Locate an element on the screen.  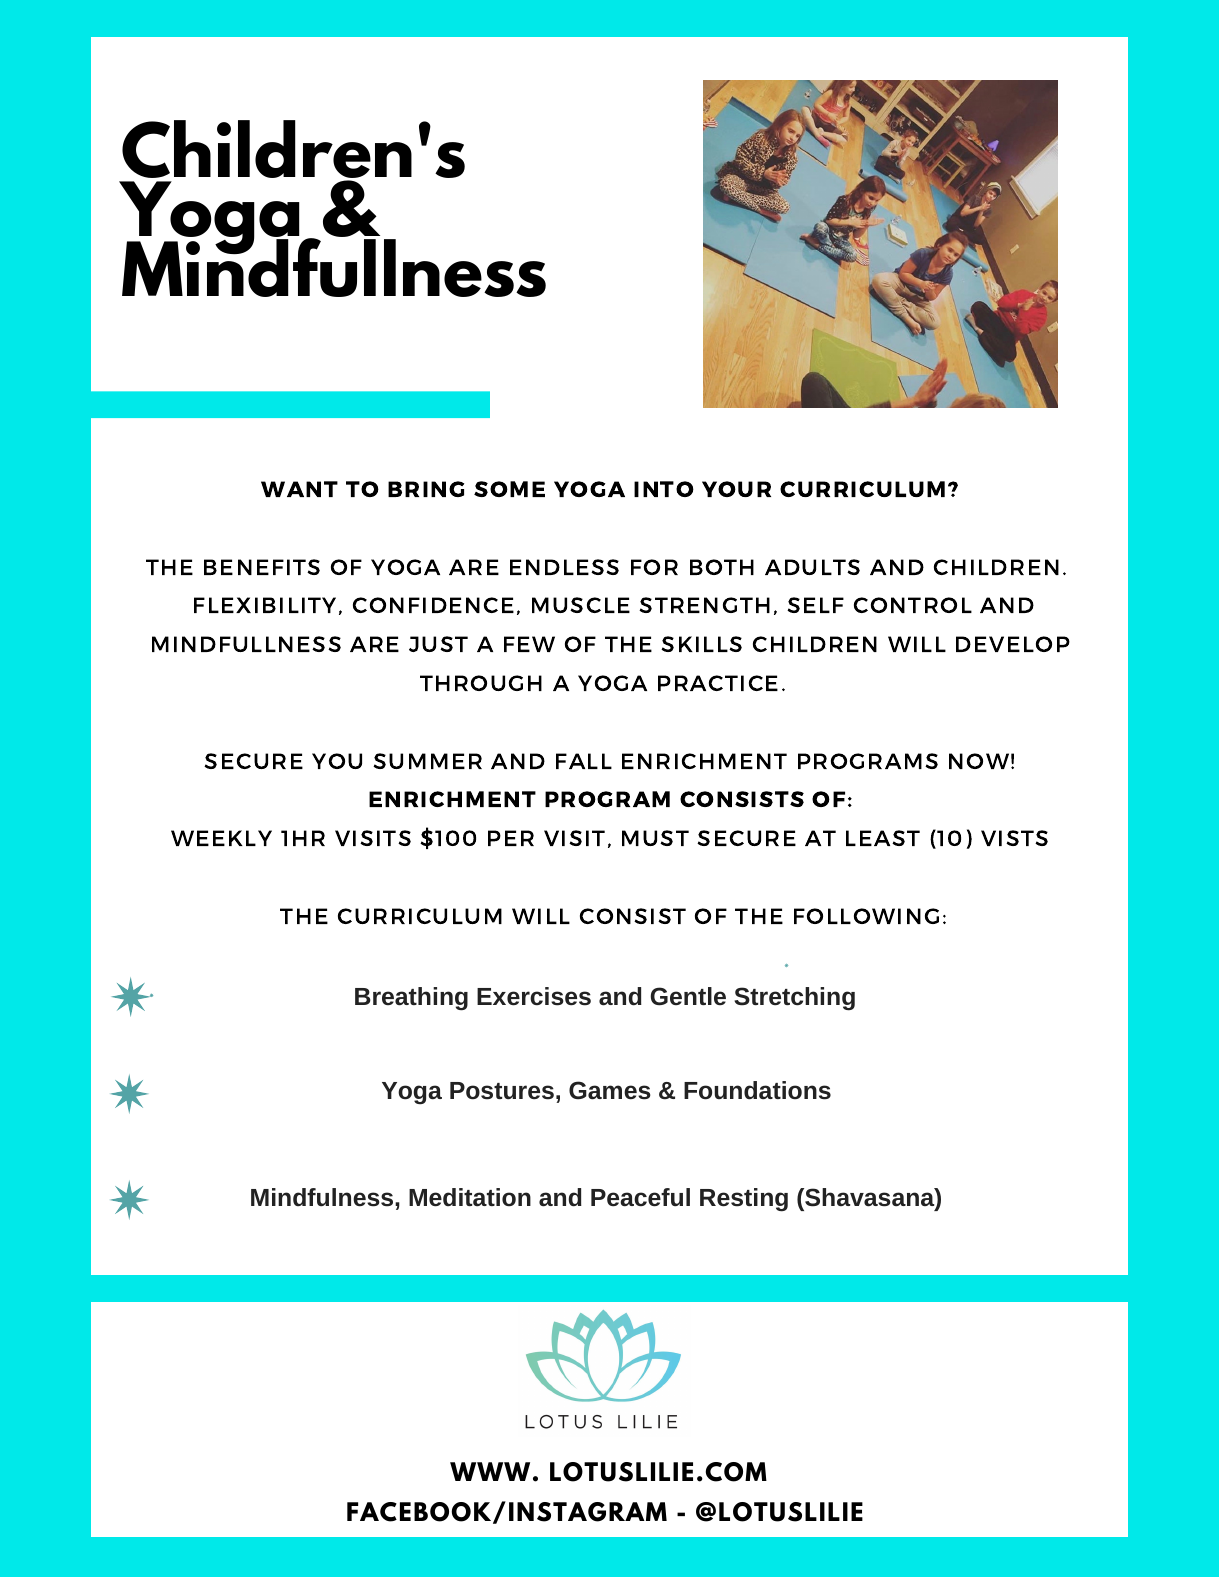
Gentle is located at coordinates (688, 996).
